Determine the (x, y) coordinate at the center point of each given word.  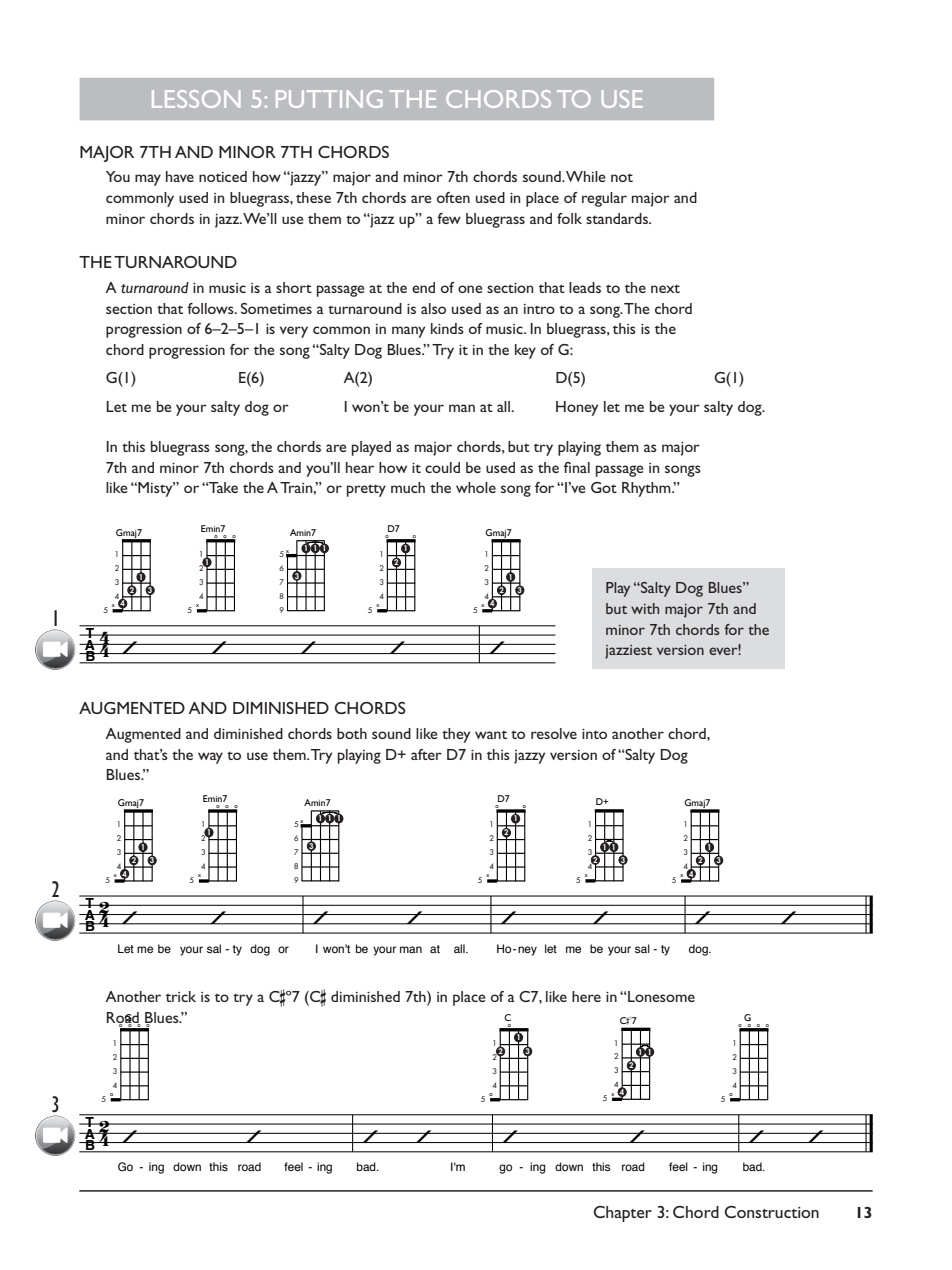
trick (181, 996)
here (586, 996)
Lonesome (660, 996)
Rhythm (647, 489)
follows (211, 308)
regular (604, 199)
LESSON (196, 99)
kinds (447, 328)
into (594, 734)
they (456, 735)
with (645, 608)
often (453, 197)
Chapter (622, 1214)
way (210, 758)
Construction (771, 1212)
